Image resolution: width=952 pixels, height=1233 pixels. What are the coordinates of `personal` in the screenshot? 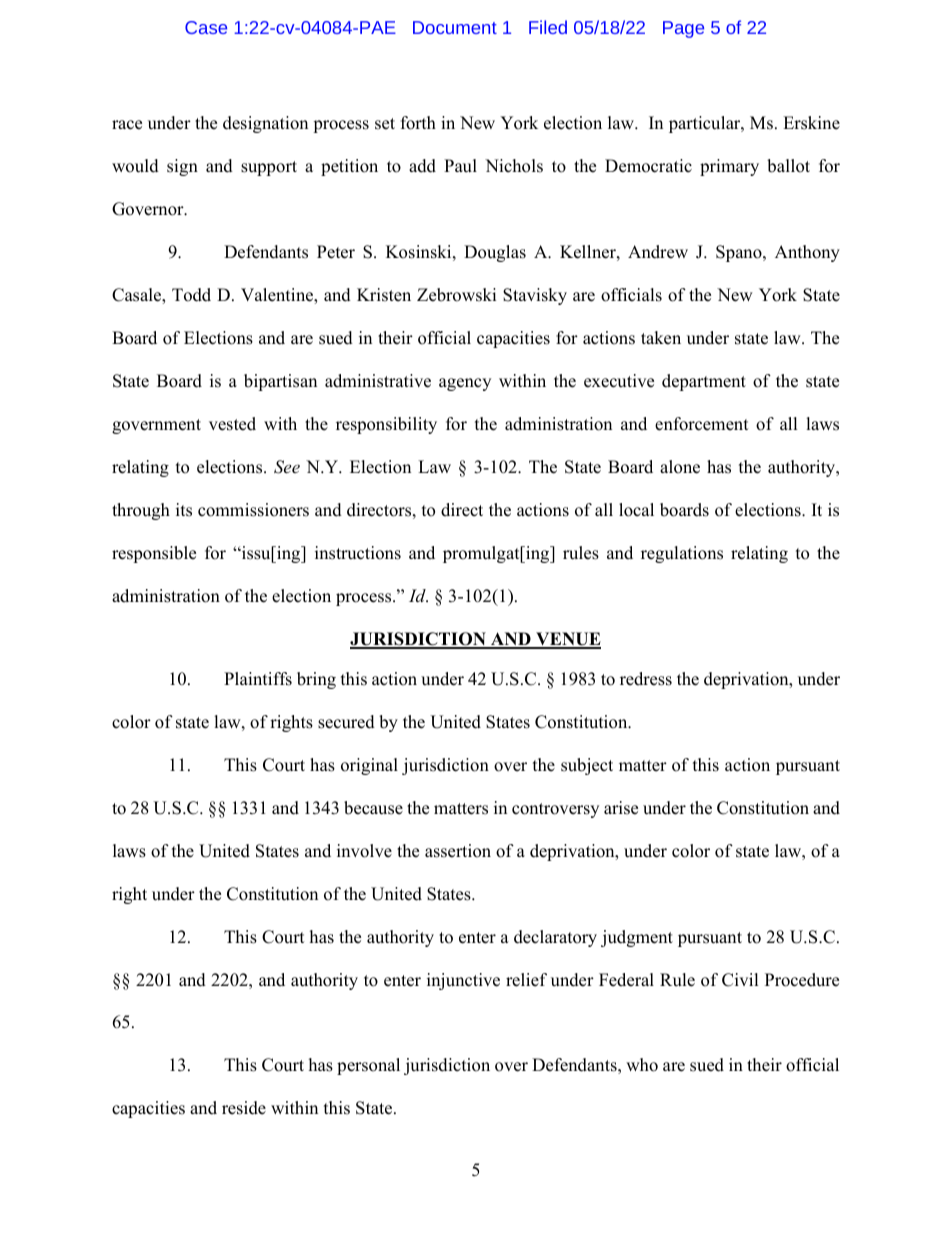 It's located at (368, 1066).
